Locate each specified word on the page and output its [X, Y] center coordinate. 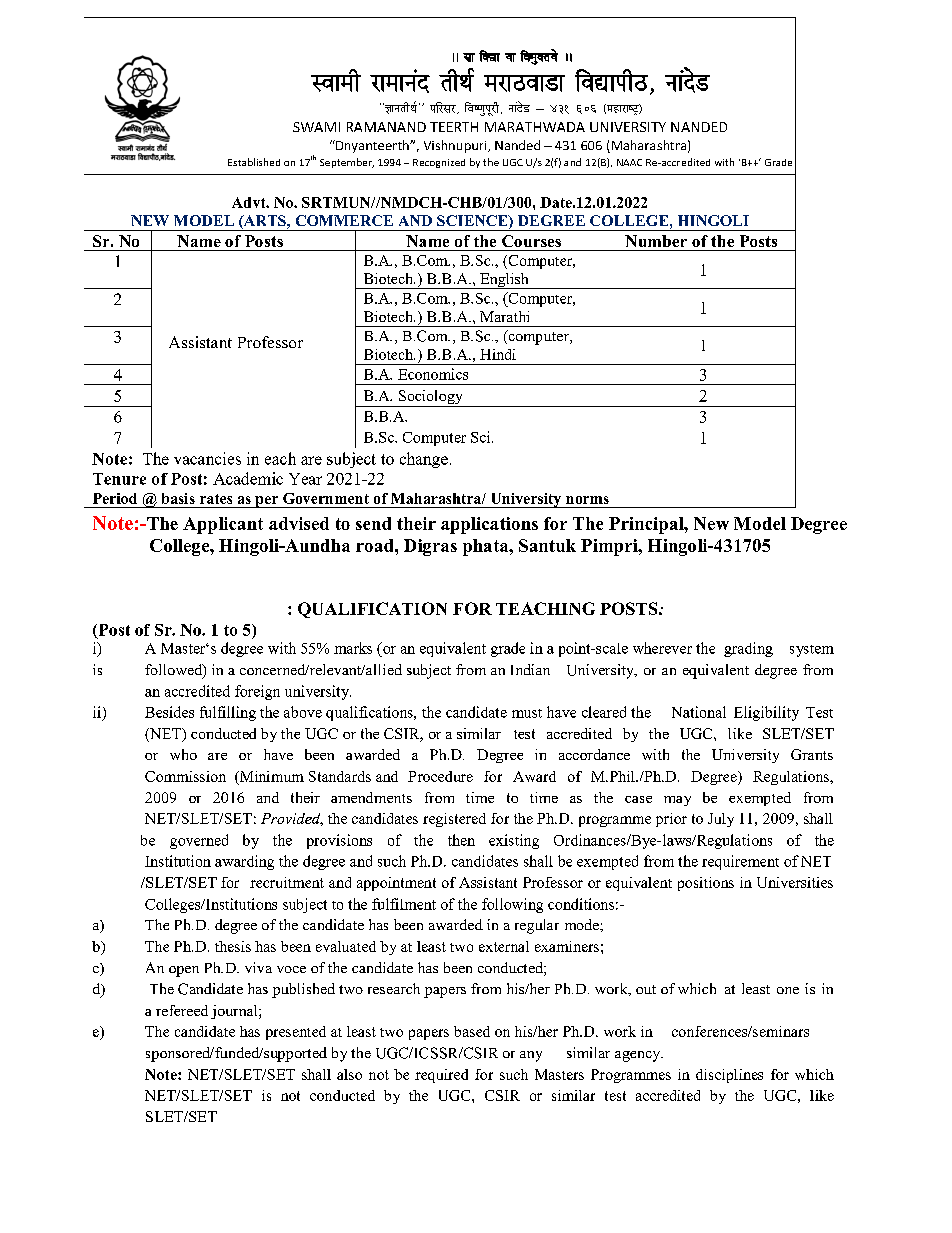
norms [587, 500]
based [472, 1031]
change [424, 460]
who [183, 754]
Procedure [440, 776]
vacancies [207, 458]
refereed [182, 1010]
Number [656, 241]
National [699, 712]
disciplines [729, 1076]
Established [254, 162]
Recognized [439, 163]
